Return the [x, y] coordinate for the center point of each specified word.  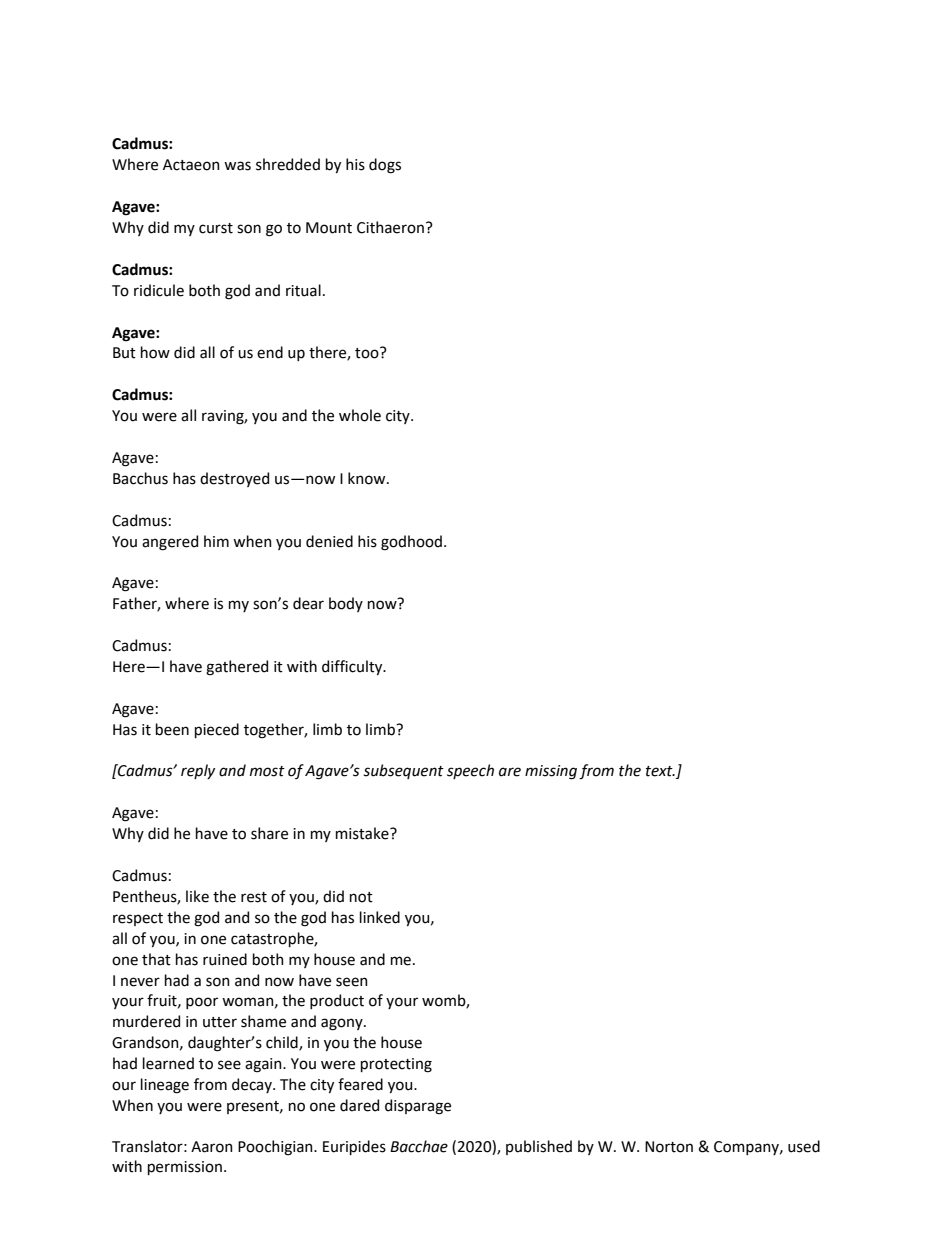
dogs [385, 166]
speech [470, 771]
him [216, 541]
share [269, 833]
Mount [329, 228]
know [368, 478]
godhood [411, 543]
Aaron [212, 1147]
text [660, 771]
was [237, 166]
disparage [418, 1107]
